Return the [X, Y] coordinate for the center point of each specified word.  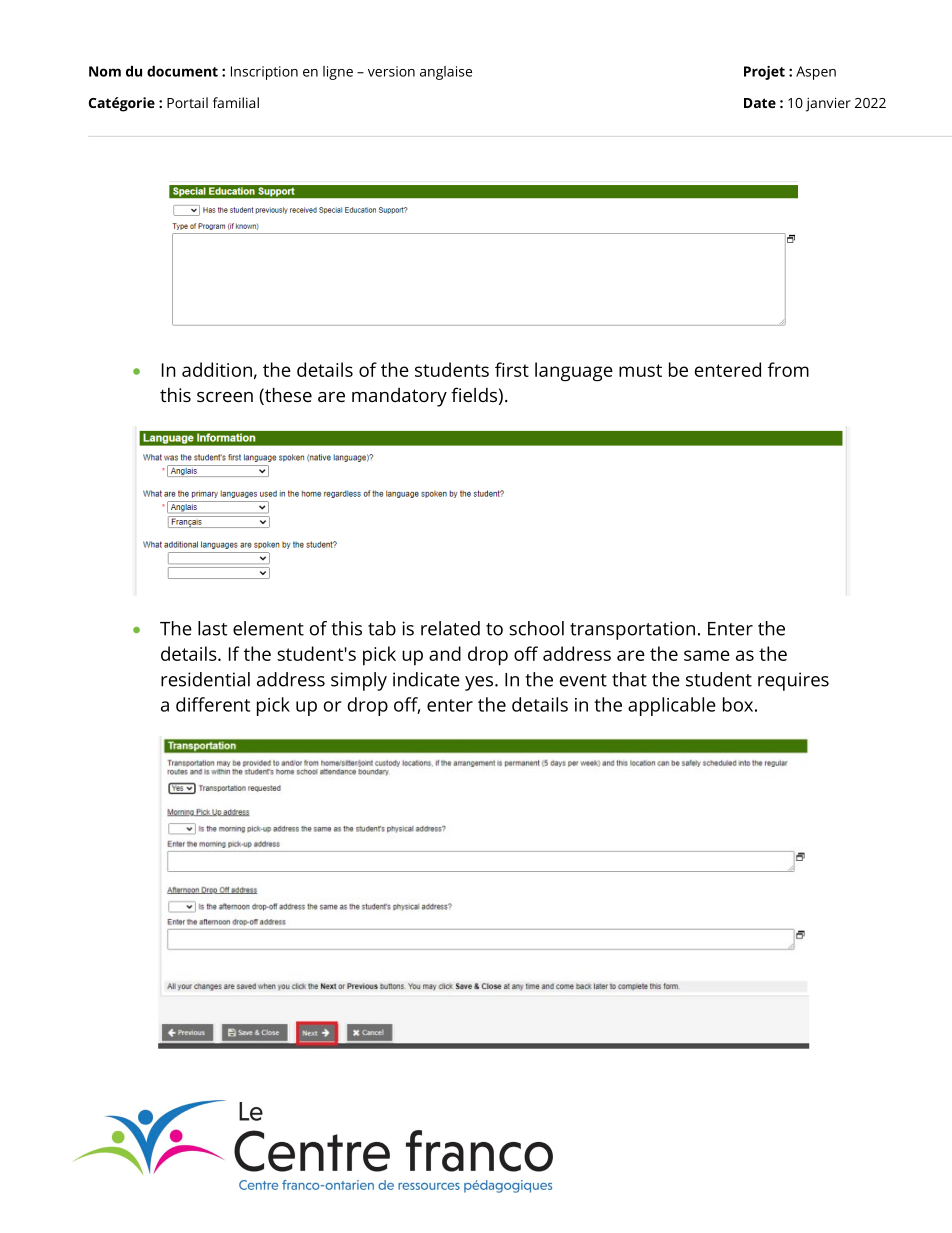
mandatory [399, 397]
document [182, 71]
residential [205, 679]
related [450, 628]
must [640, 370]
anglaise [446, 73]
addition [217, 369]
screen [225, 397]
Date [760, 103]
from [788, 369]
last [213, 628]
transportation [632, 630]
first [512, 369]
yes [479, 683]
